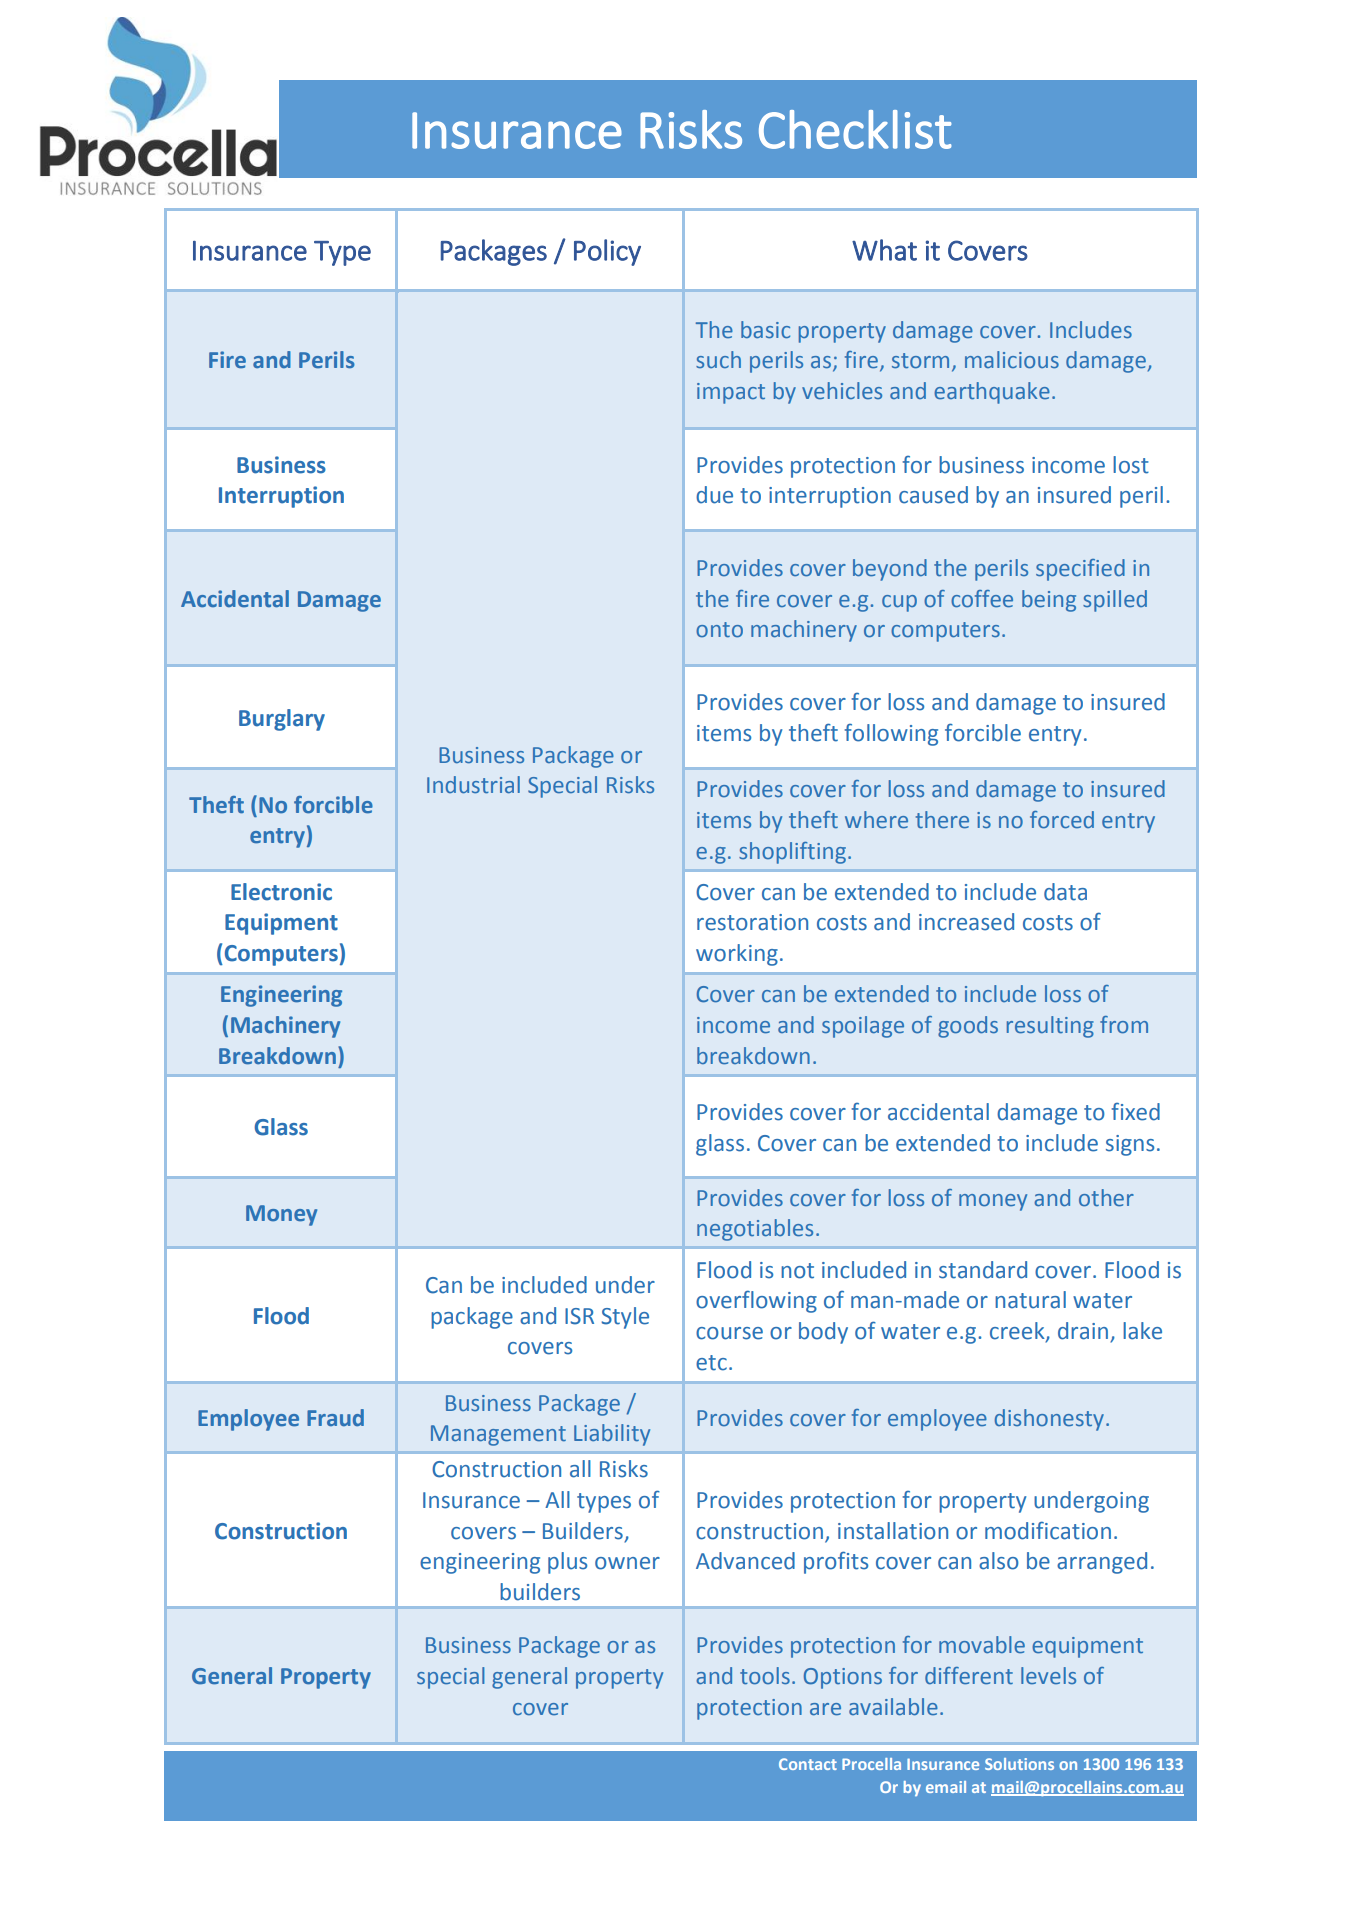 The width and height of the screenshot is (1361, 1924). What do you see at coordinates (729, 1333) in the screenshot?
I see `course` at bounding box center [729, 1333].
